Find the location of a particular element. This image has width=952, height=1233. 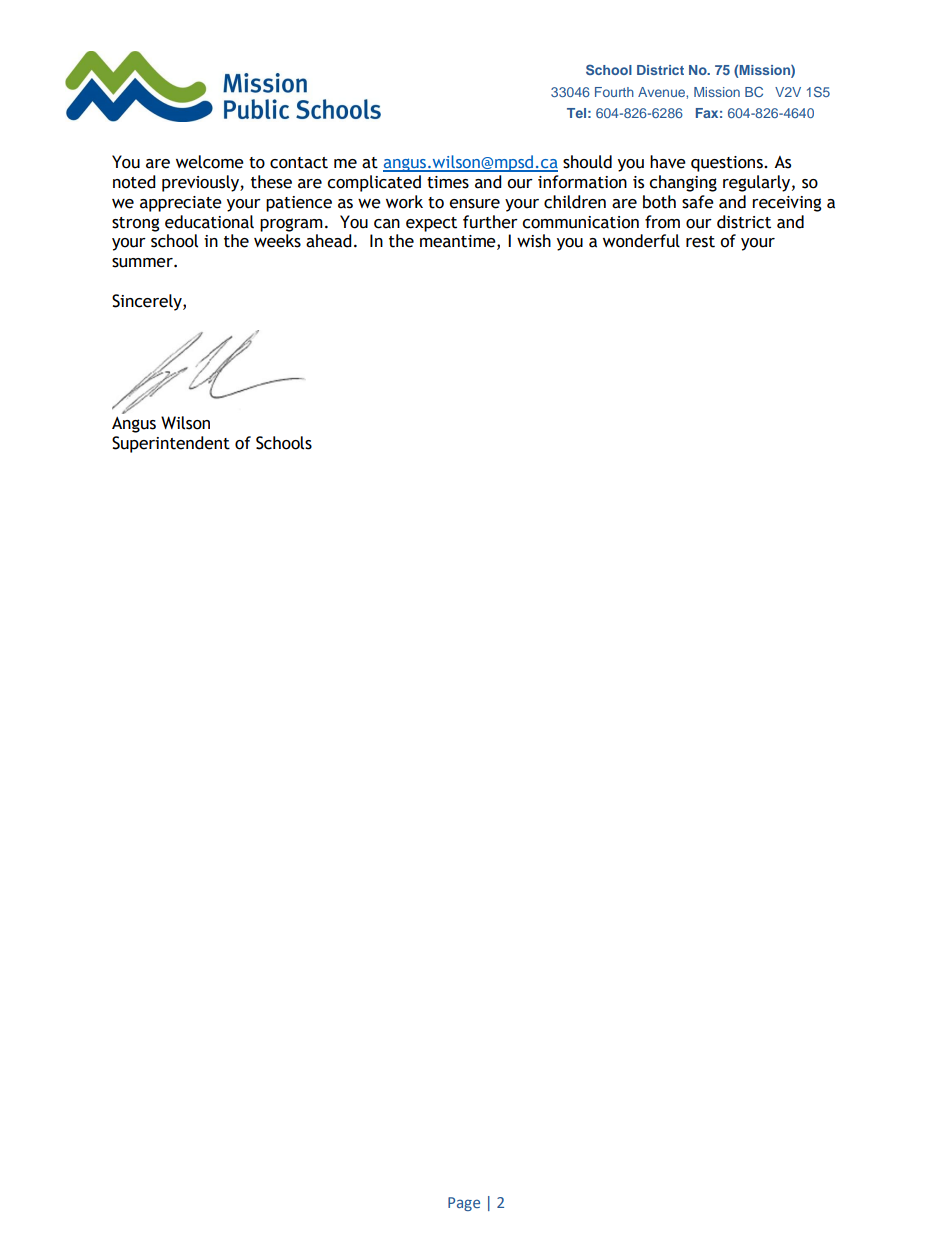

welcome is located at coordinates (210, 162).
